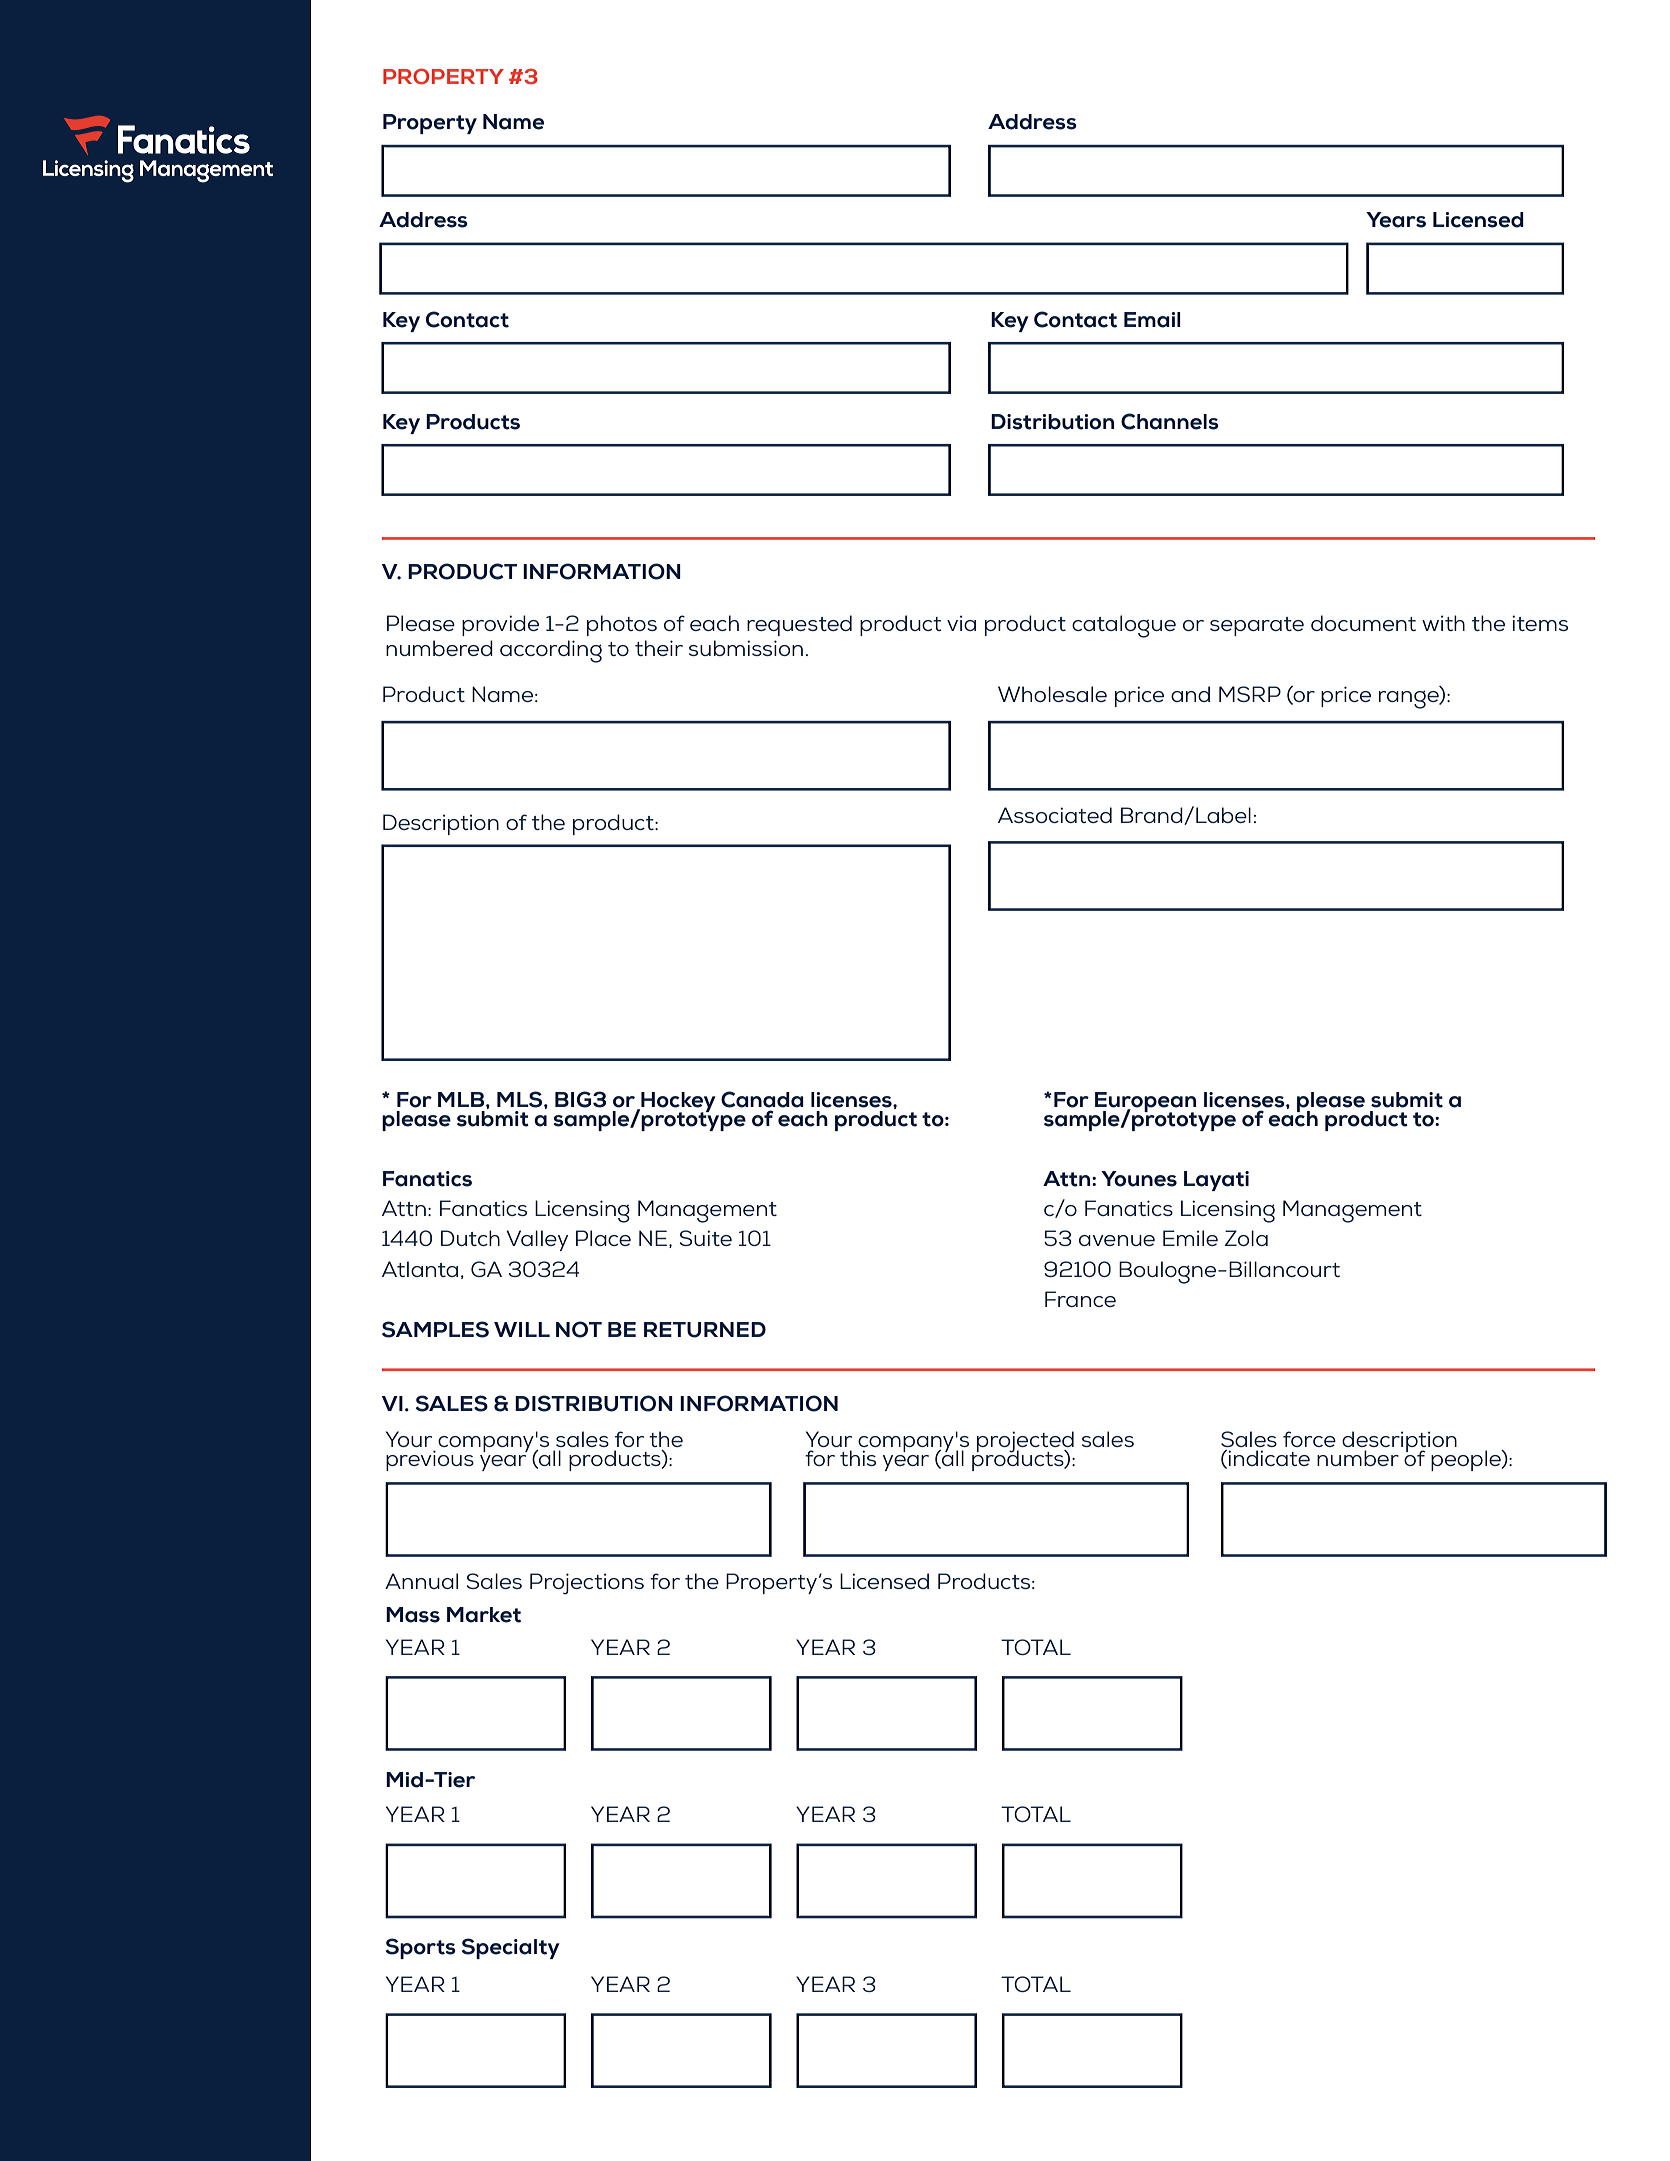  Describe the element at coordinates (500, 625) in the image. I see `provide` at that location.
